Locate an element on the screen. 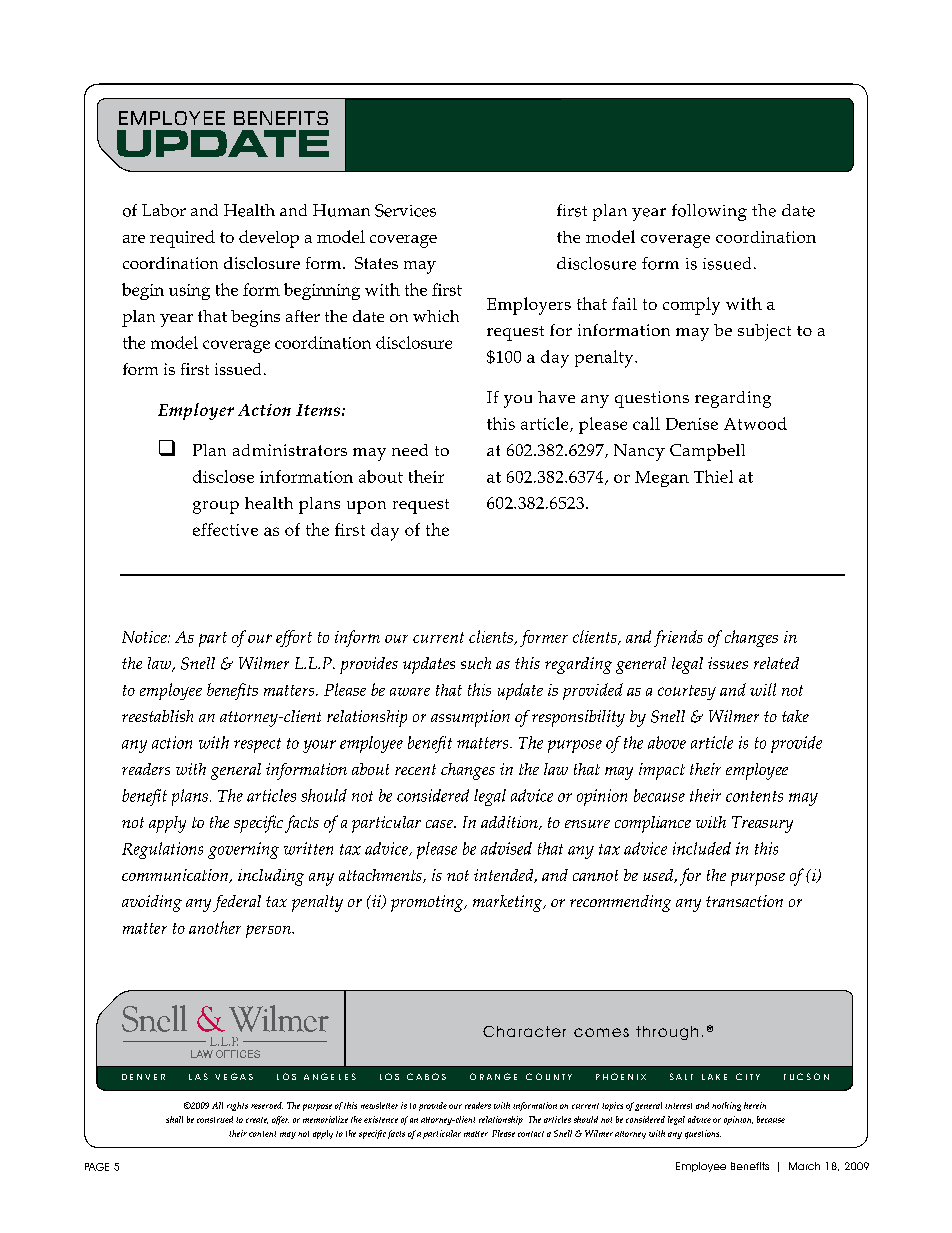  courtesy is located at coordinates (687, 692).
